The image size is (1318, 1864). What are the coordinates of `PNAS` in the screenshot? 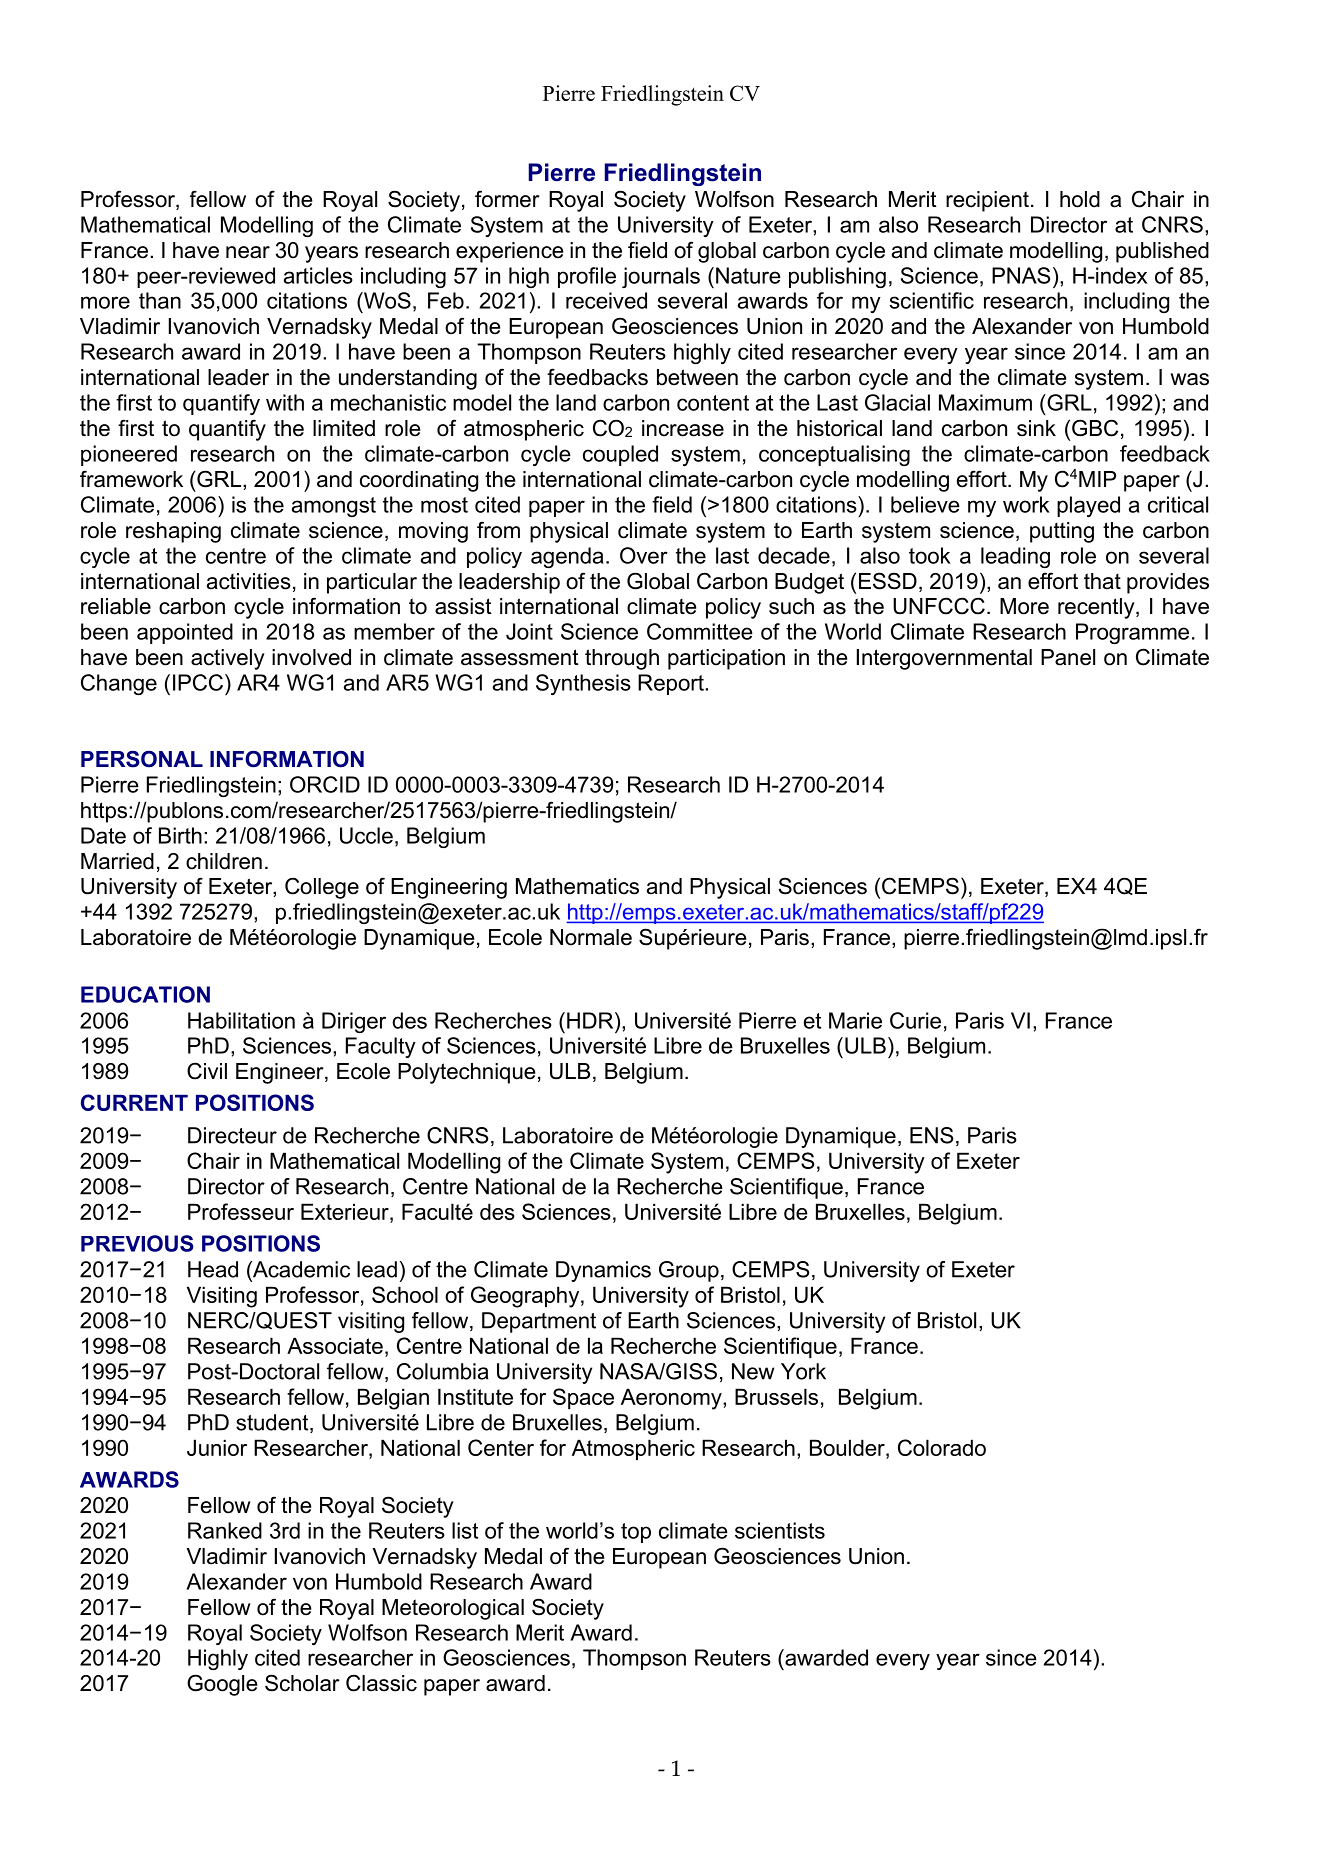 It's located at (1021, 275).
